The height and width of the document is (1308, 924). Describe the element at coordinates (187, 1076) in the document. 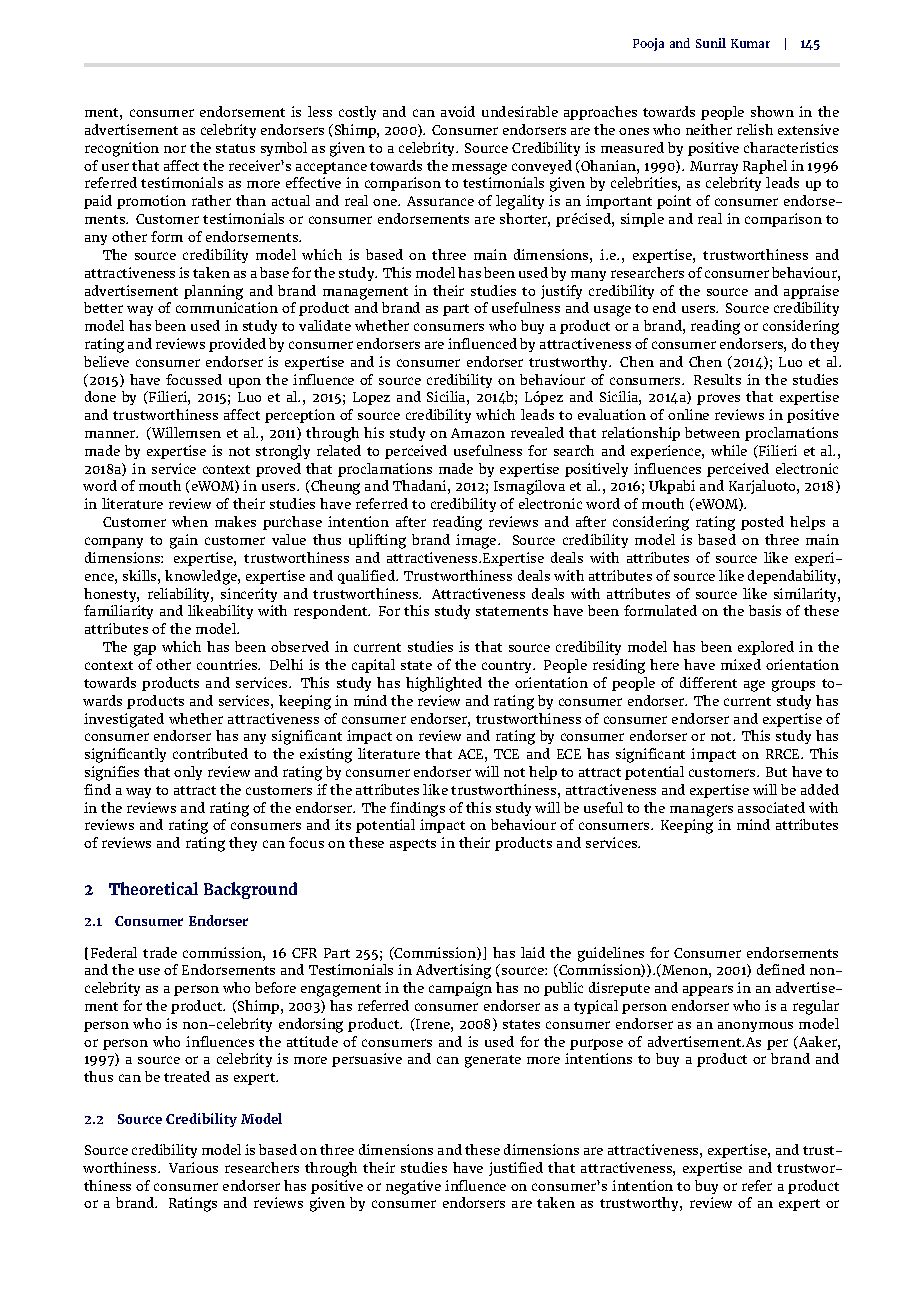

I see `treated` at that location.
